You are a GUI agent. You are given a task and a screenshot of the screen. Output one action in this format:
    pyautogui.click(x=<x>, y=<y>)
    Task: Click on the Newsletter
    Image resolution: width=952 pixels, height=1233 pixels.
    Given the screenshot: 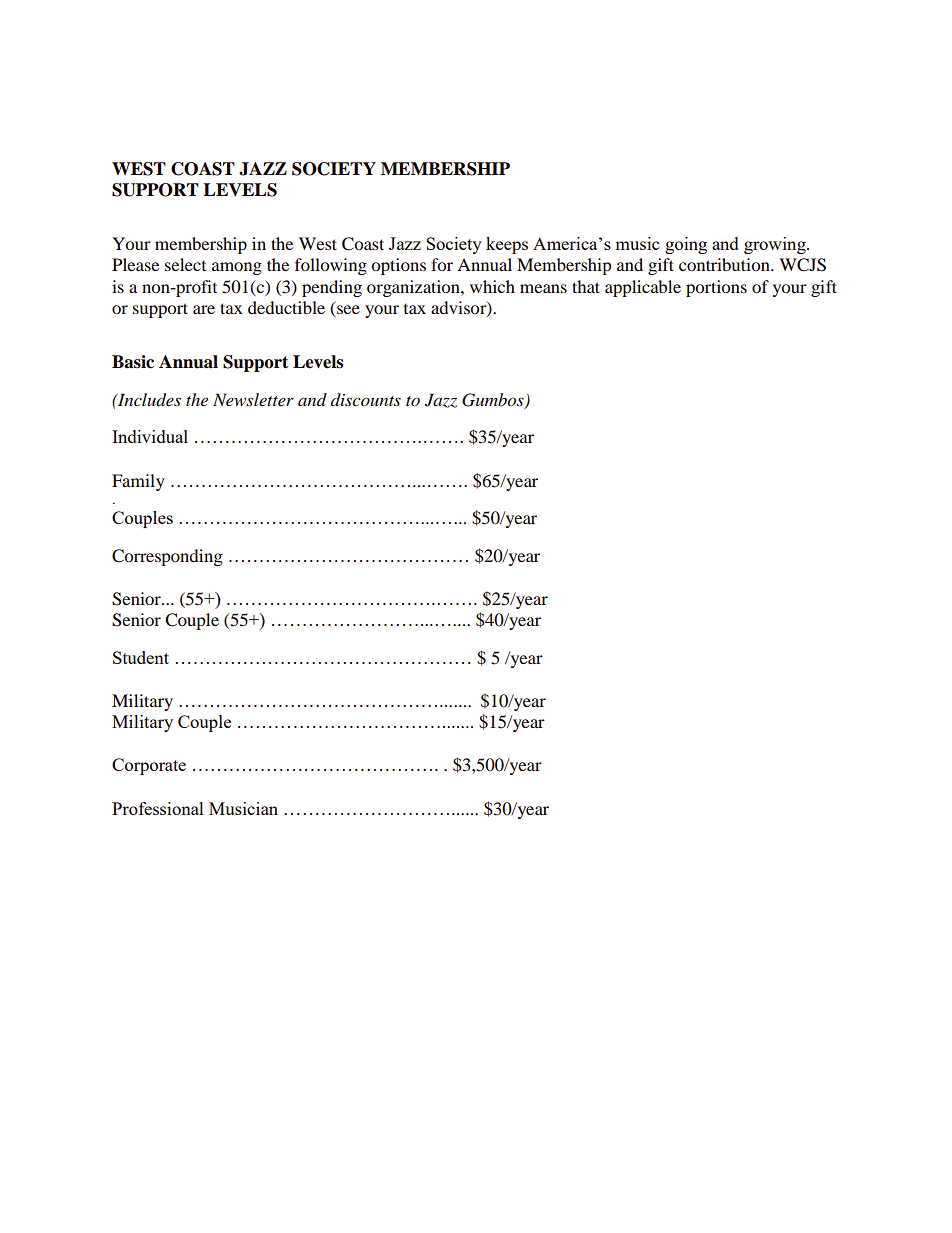 What is the action you would take?
    pyautogui.click(x=253, y=399)
